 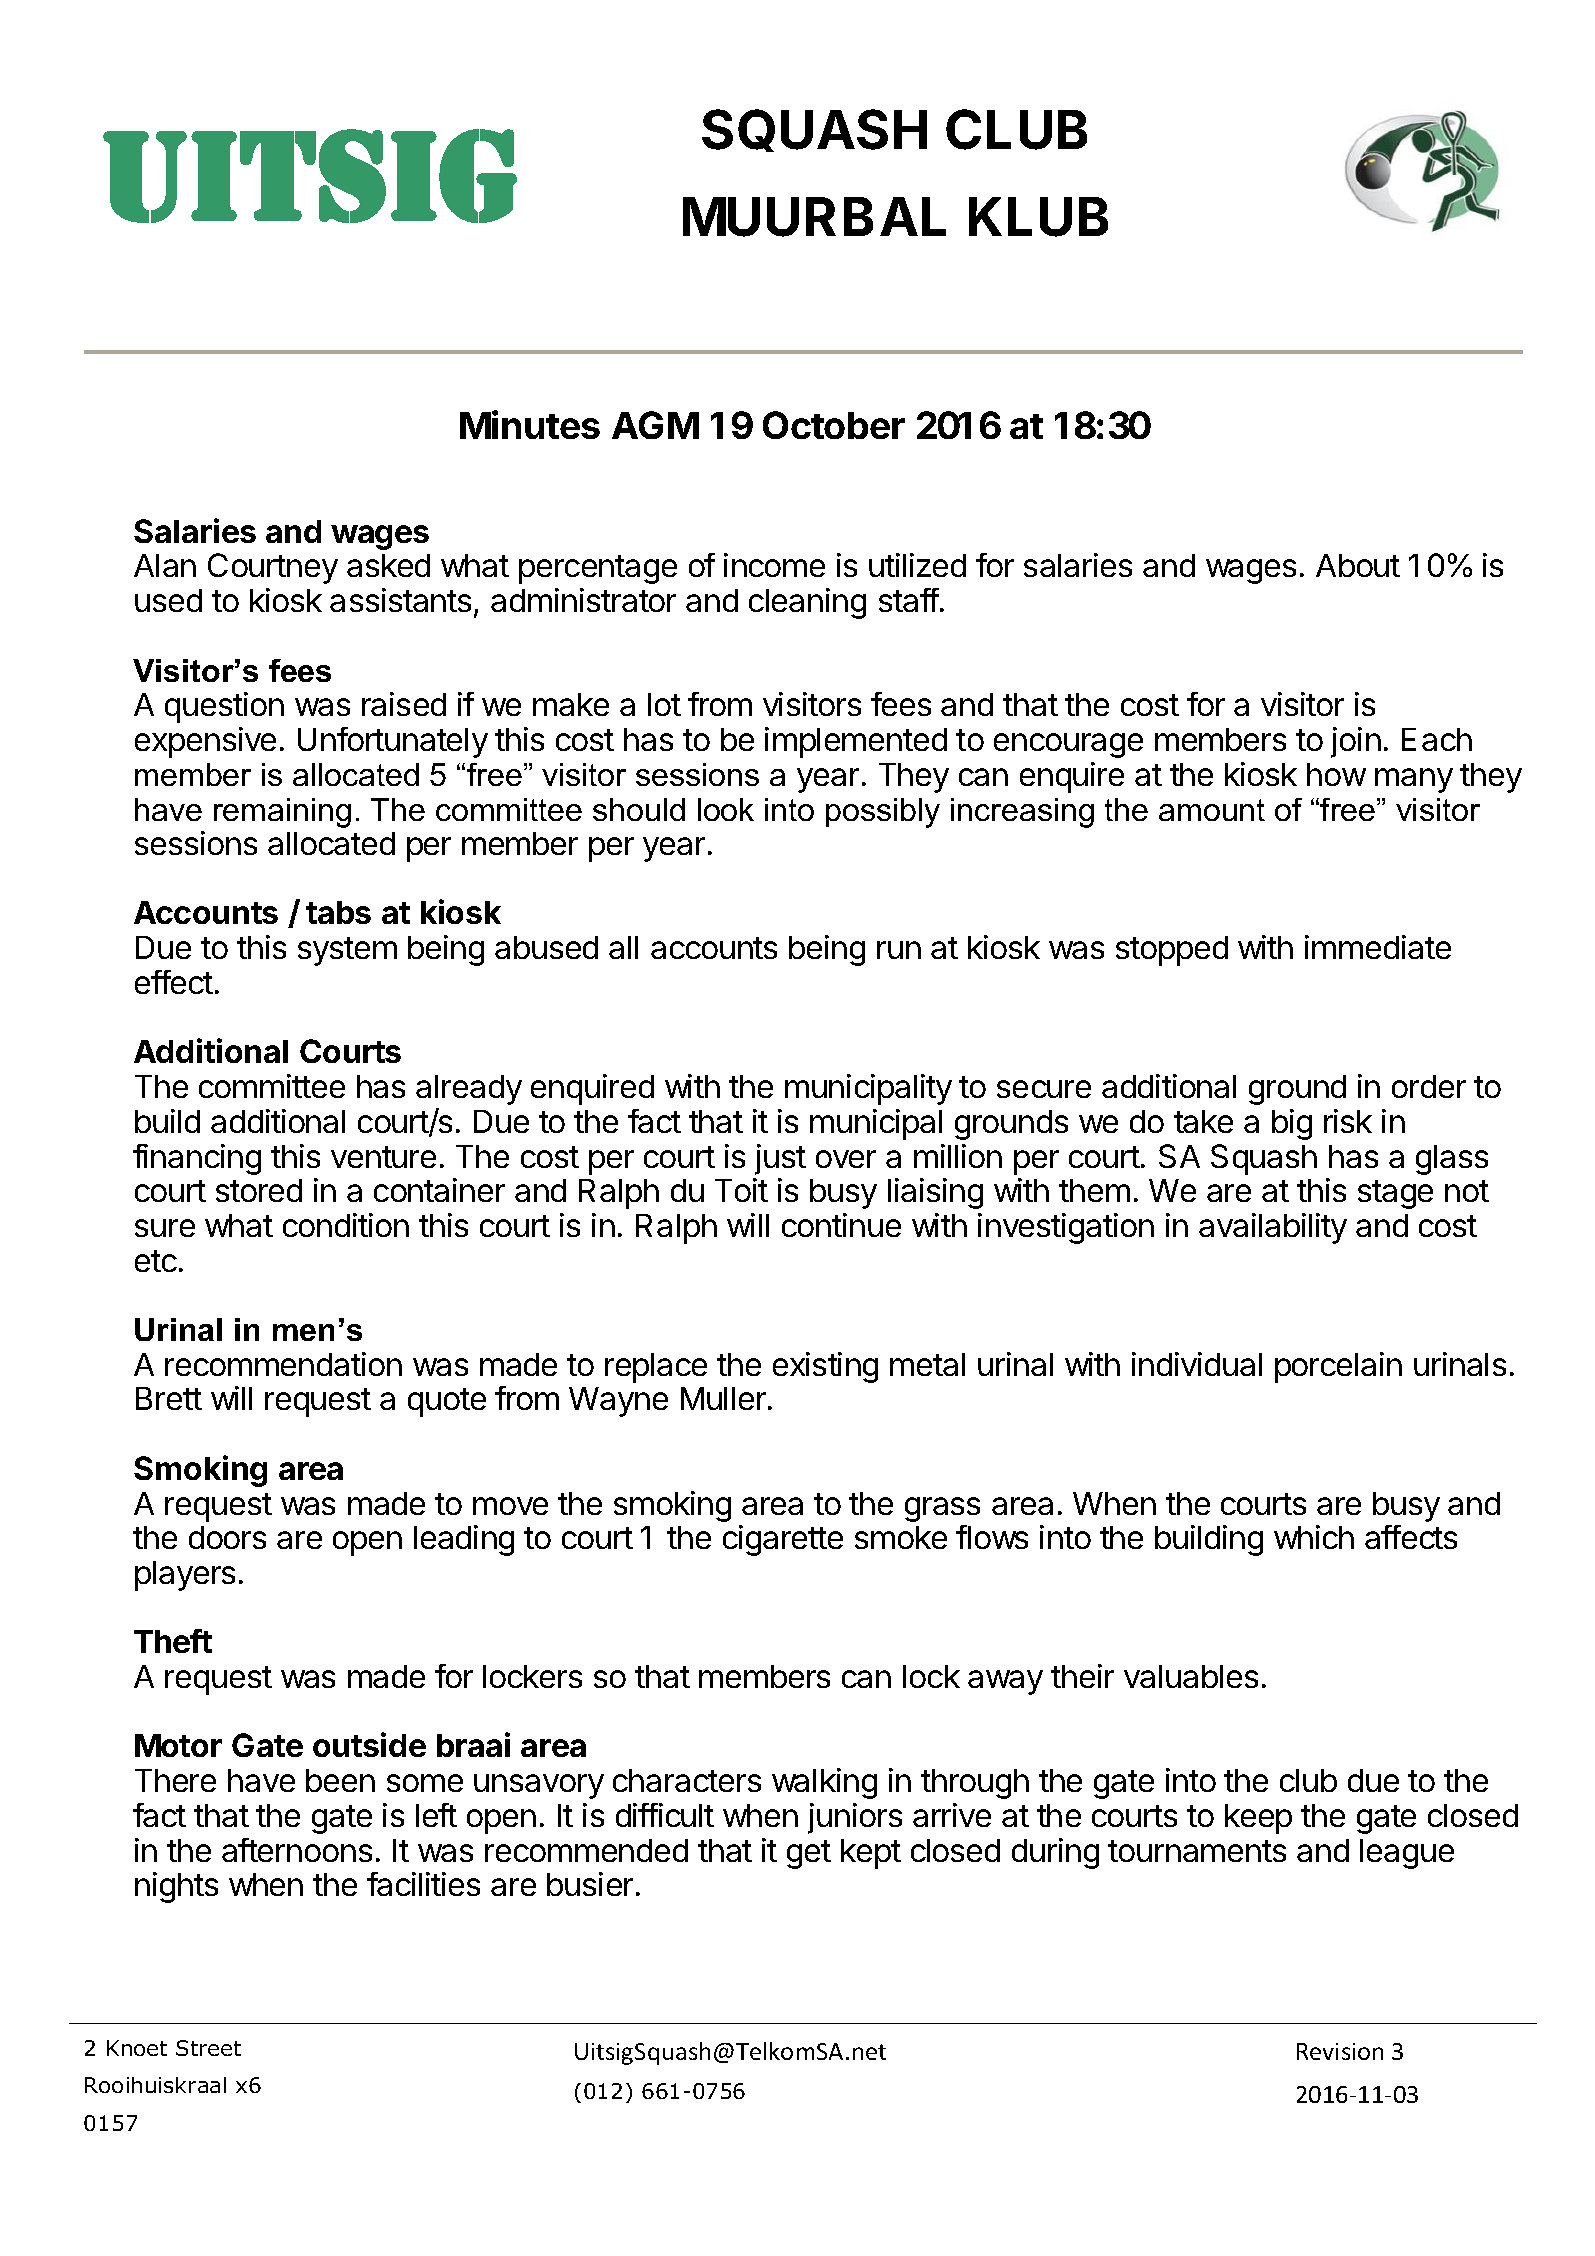 What do you see at coordinates (208, 2048) in the page?
I see `Street` at bounding box center [208, 2048].
